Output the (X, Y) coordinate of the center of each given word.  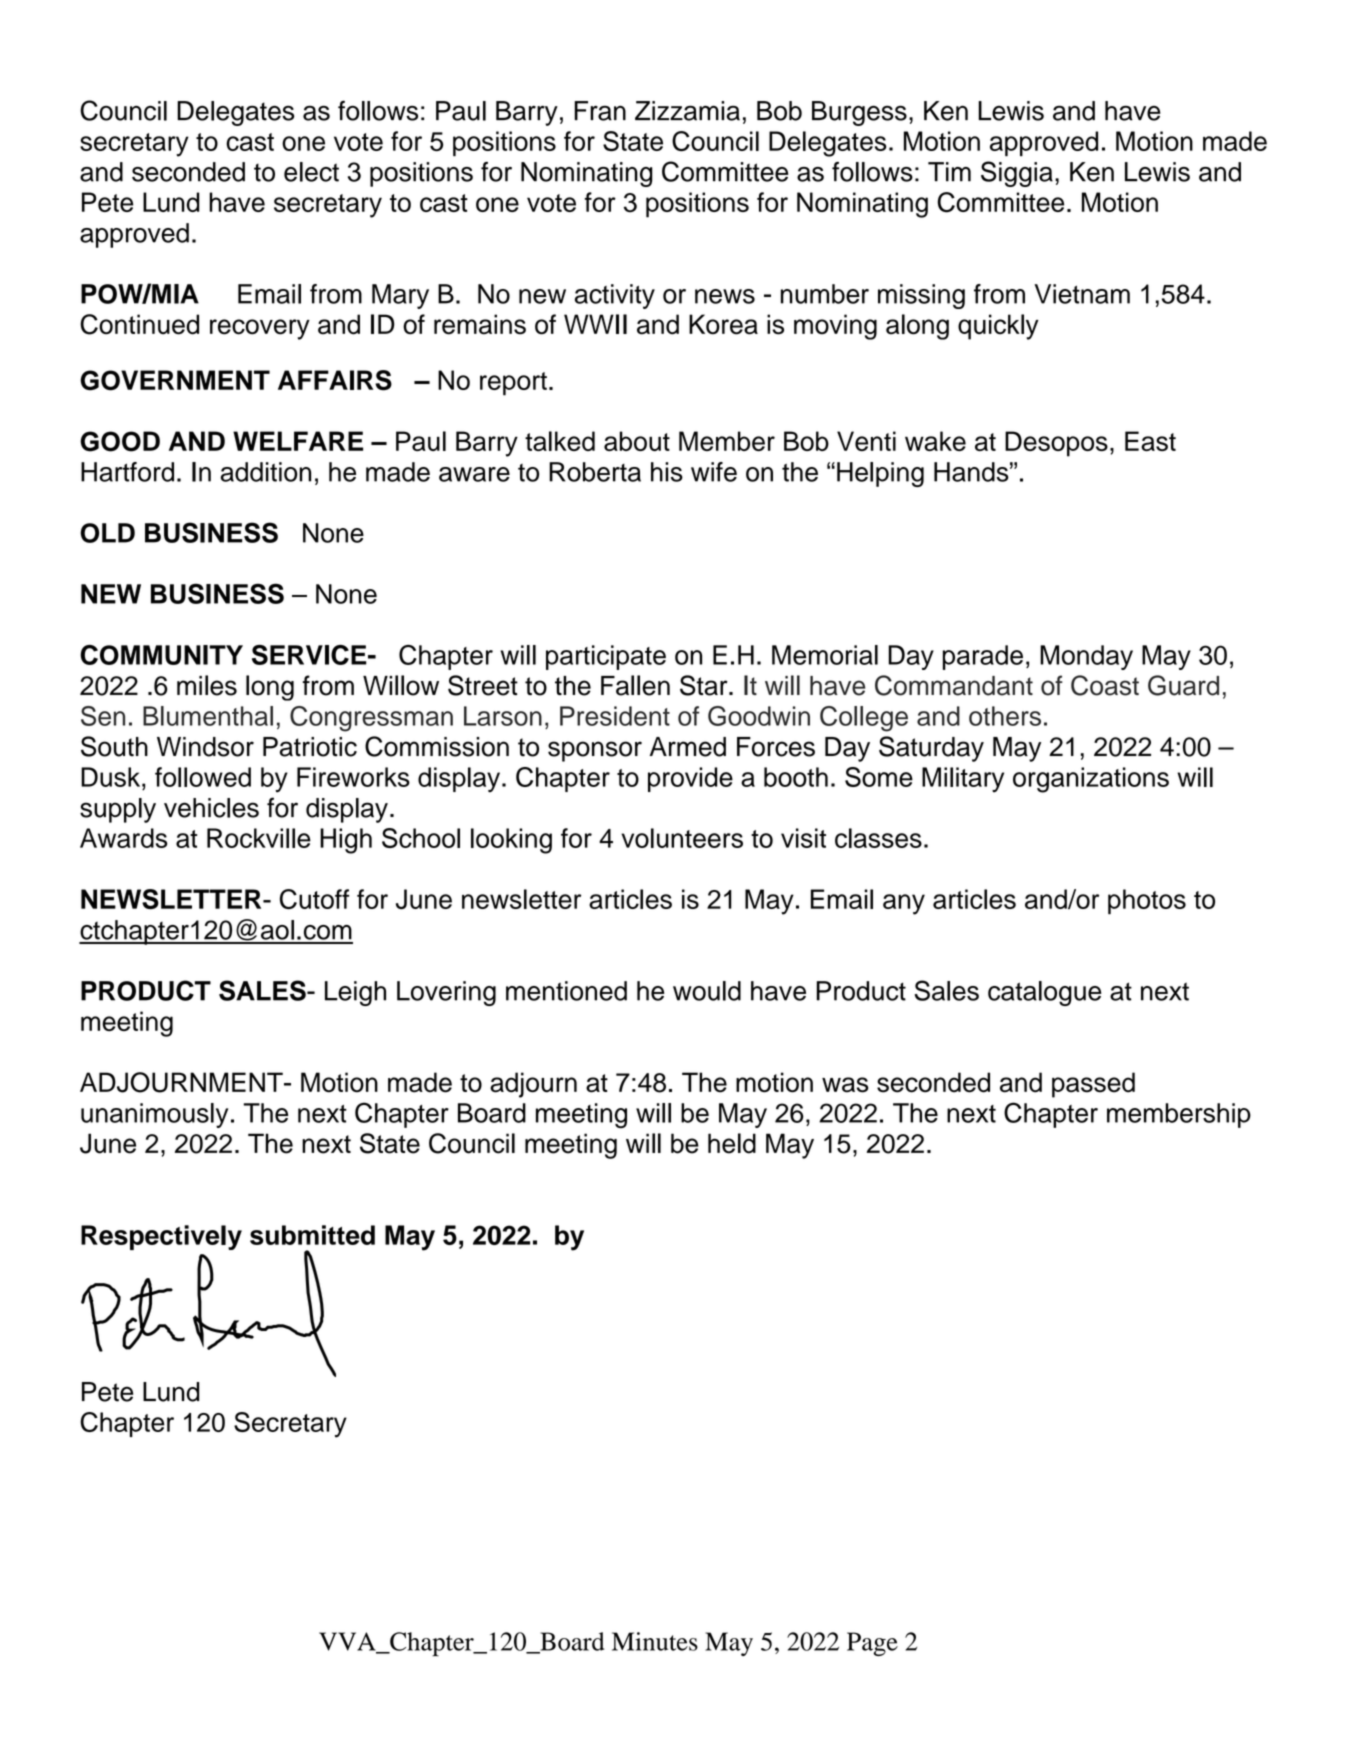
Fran (600, 111)
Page (872, 1644)
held (732, 1143)
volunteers (682, 838)
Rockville (259, 838)
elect (311, 172)
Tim (949, 172)
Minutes (655, 1641)
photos (1147, 902)
